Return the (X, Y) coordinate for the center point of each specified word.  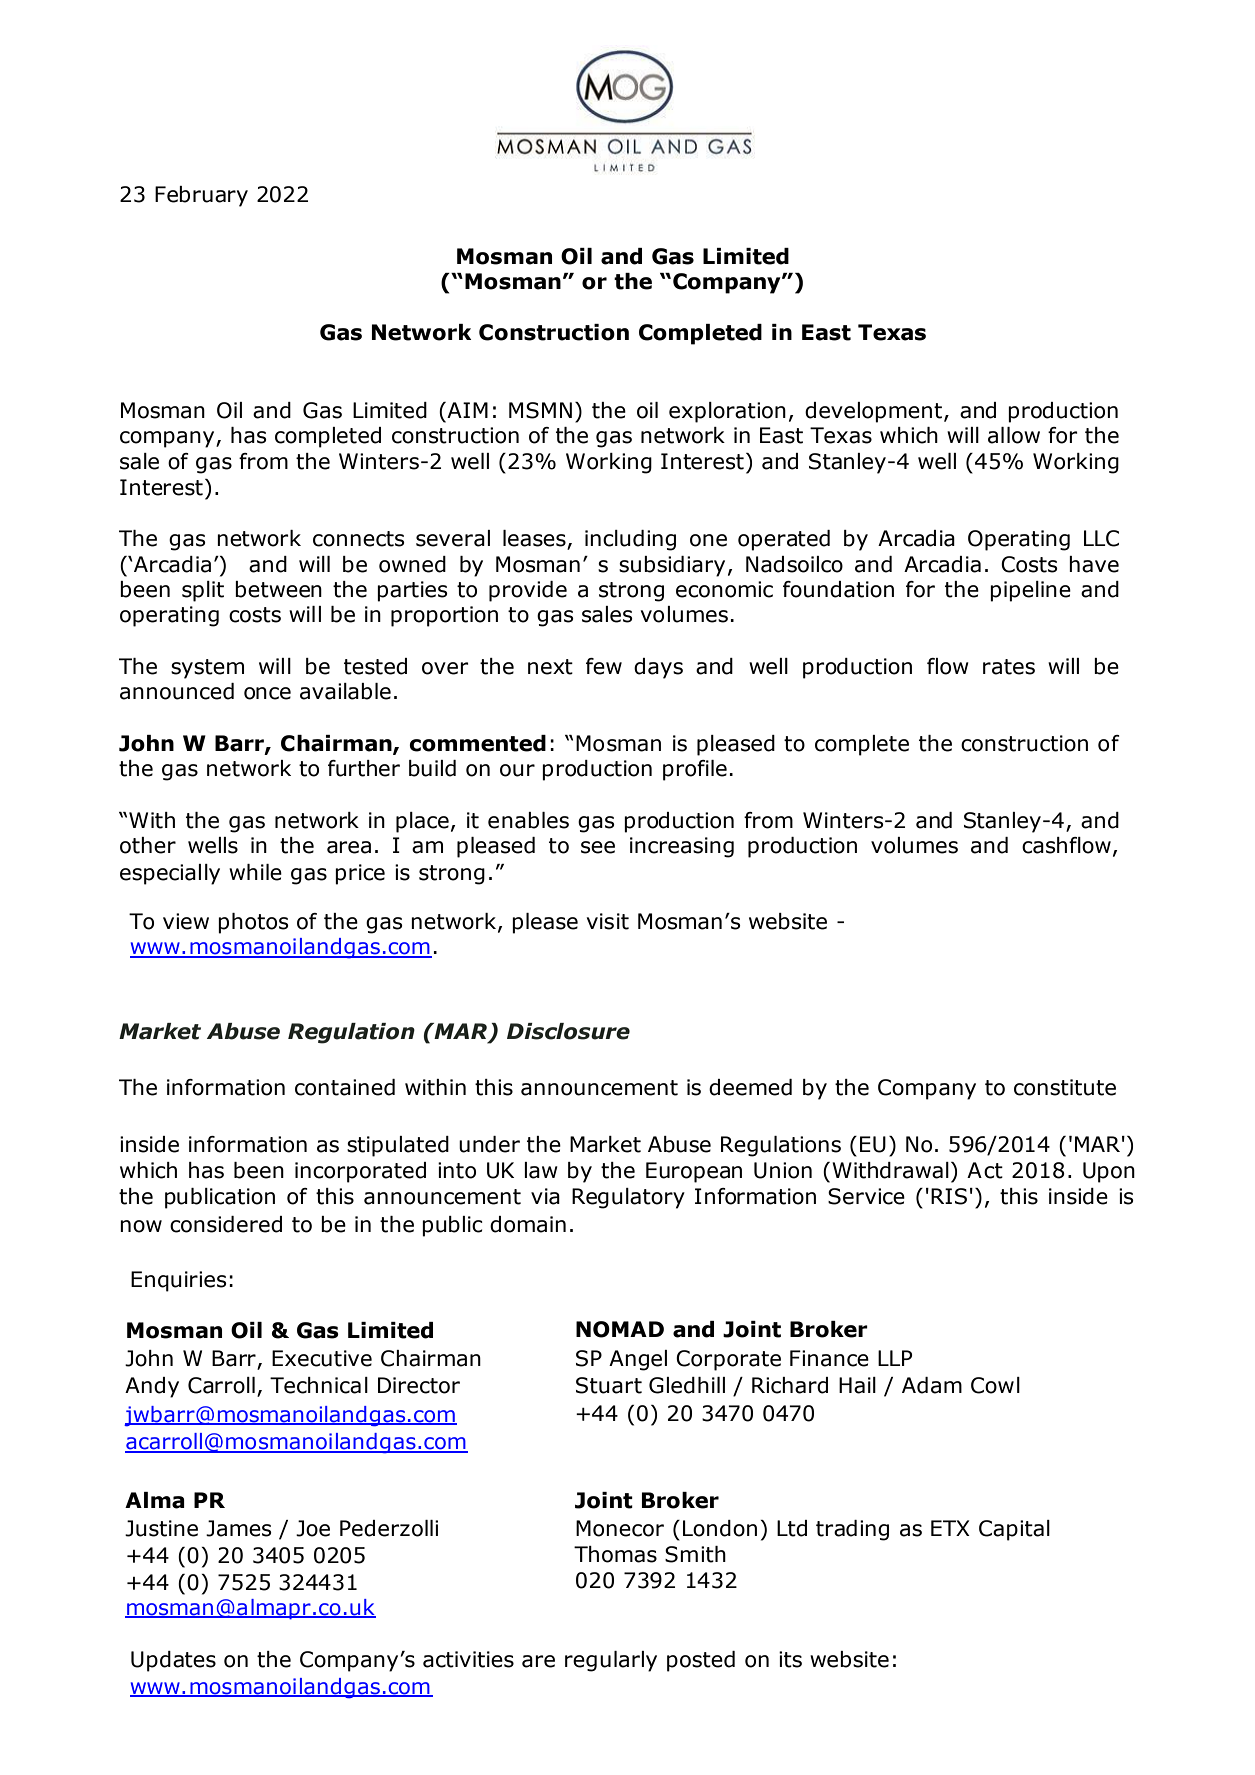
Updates (173, 1661)
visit (608, 921)
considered (226, 1224)
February (201, 196)
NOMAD (620, 1329)
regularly (611, 1661)
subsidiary (672, 566)
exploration (727, 412)
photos (253, 923)
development (873, 412)
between (278, 589)
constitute (1065, 1087)
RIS (949, 1196)
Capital (1014, 1530)
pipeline (1030, 591)
